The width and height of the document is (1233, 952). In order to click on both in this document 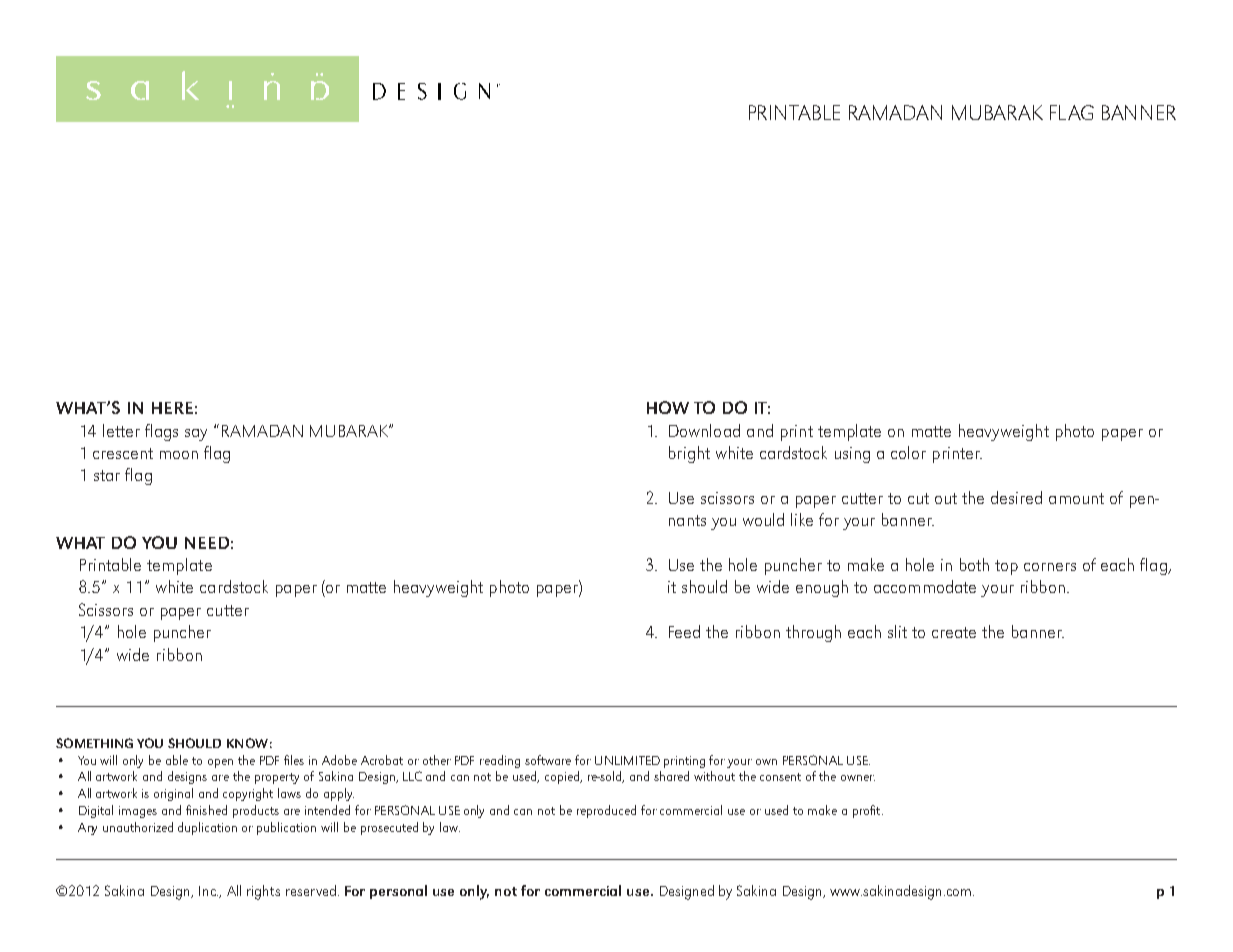, I will do `click(974, 564)`.
